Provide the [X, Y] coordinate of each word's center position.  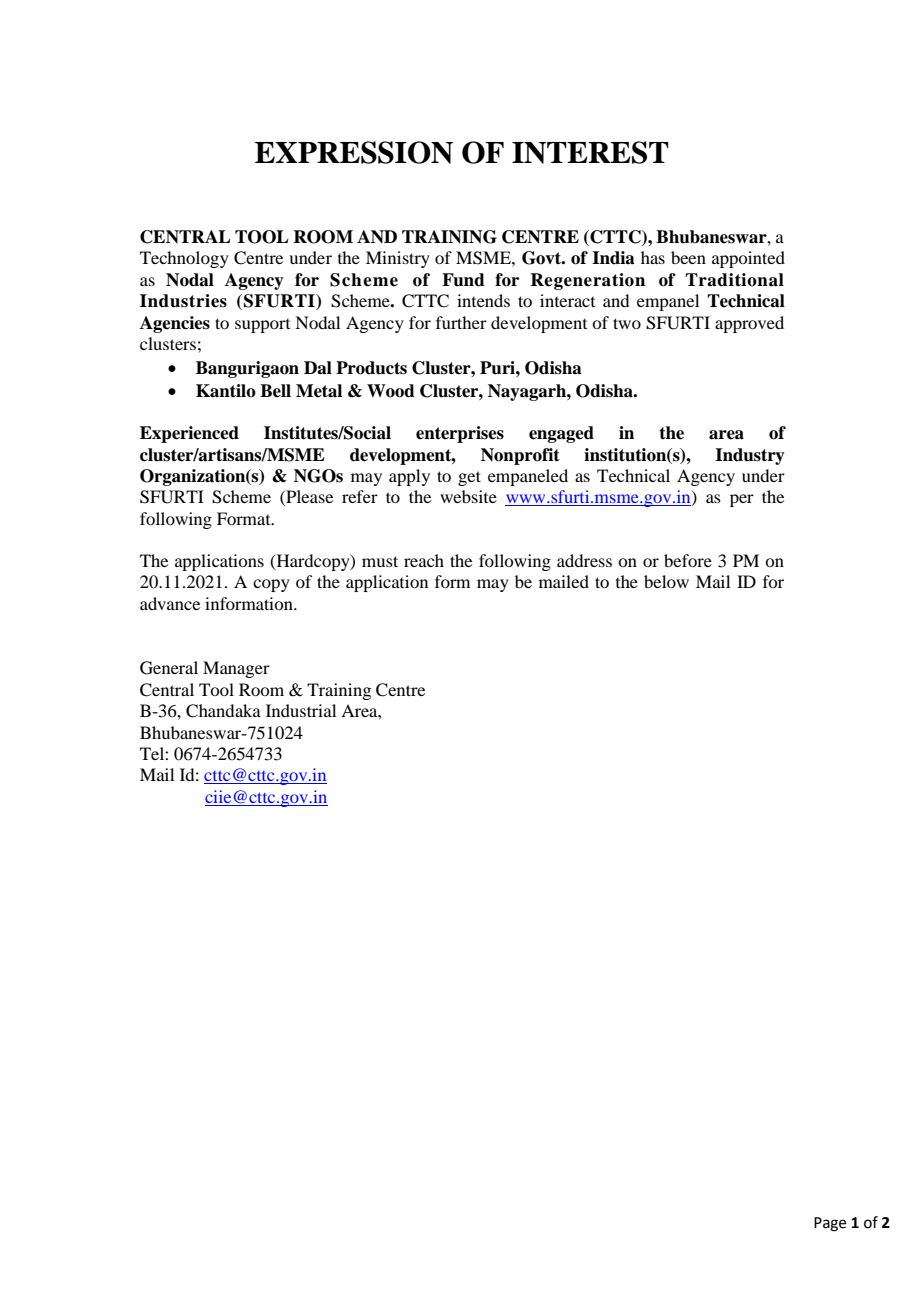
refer [360, 496]
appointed [748, 259]
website [468, 496]
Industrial [301, 710]
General [169, 668]
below [666, 581]
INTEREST [590, 152]
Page [830, 1224]
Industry [750, 456]
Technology [184, 259]
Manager [236, 669]
